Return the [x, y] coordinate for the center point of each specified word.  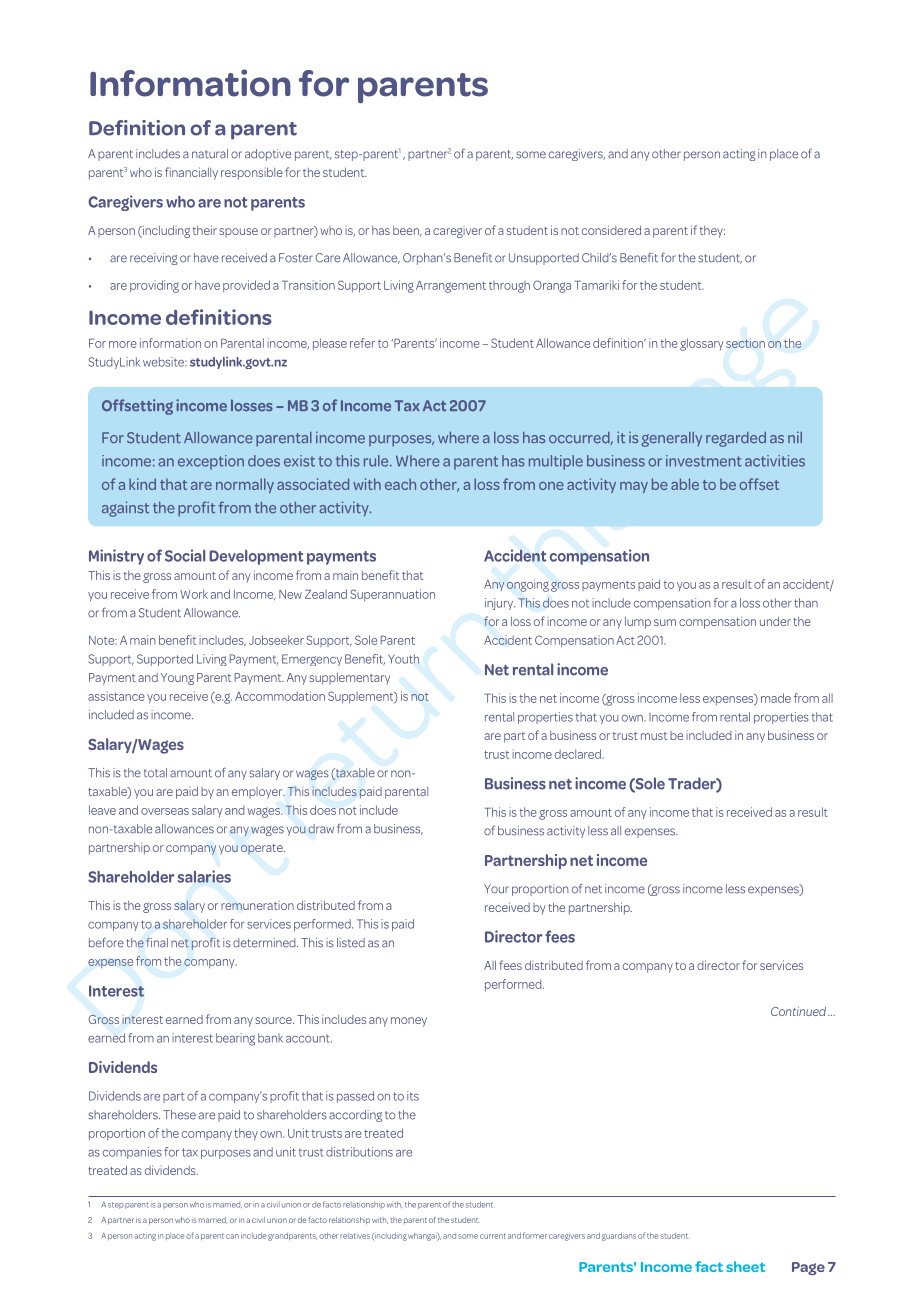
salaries [204, 876]
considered [611, 230]
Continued [800, 1011]
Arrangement [451, 286]
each [400, 484]
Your [496, 889]
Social [185, 555]
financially [191, 173]
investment [704, 461]
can [232, 1236]
